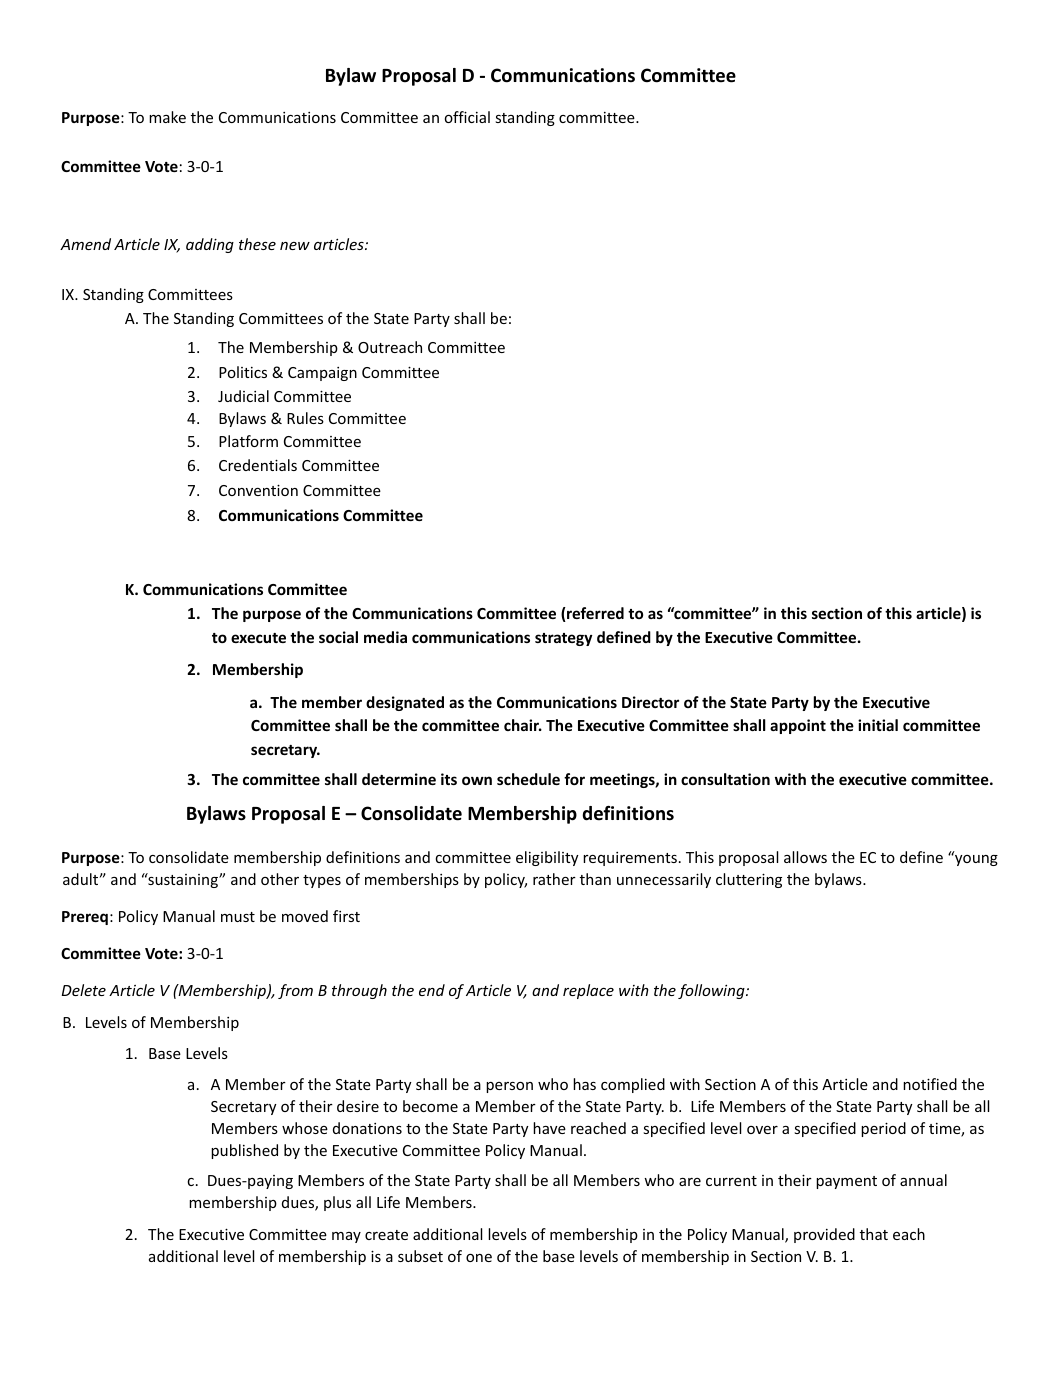  I want to click on new, so click(295, 246).
